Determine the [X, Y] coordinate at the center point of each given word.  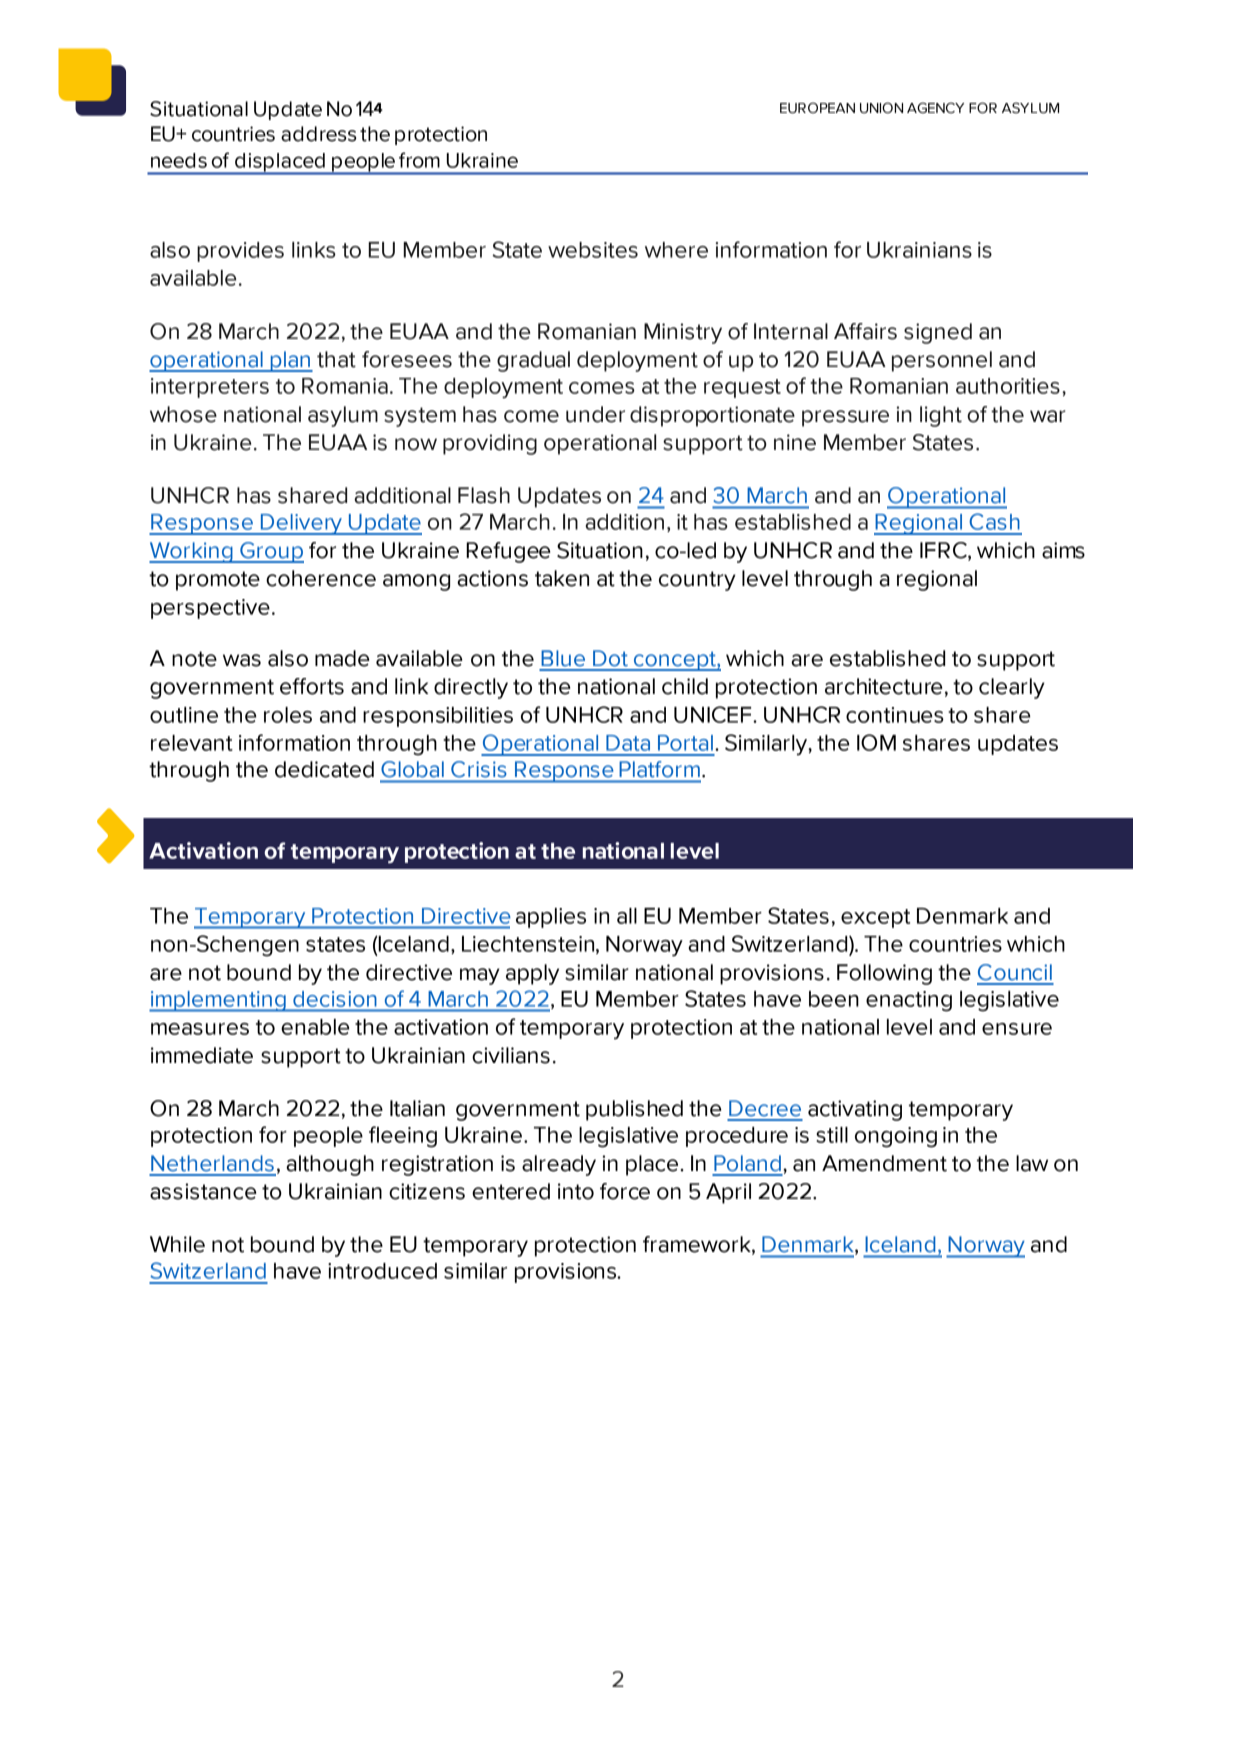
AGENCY [935, 108]
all [627, 916]
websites [593, 250]
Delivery [301, 524]
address [318, 134]
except [875, 918]
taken [562, 578]
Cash [994, 521]
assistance [203, 1191]
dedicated [324, 769]
